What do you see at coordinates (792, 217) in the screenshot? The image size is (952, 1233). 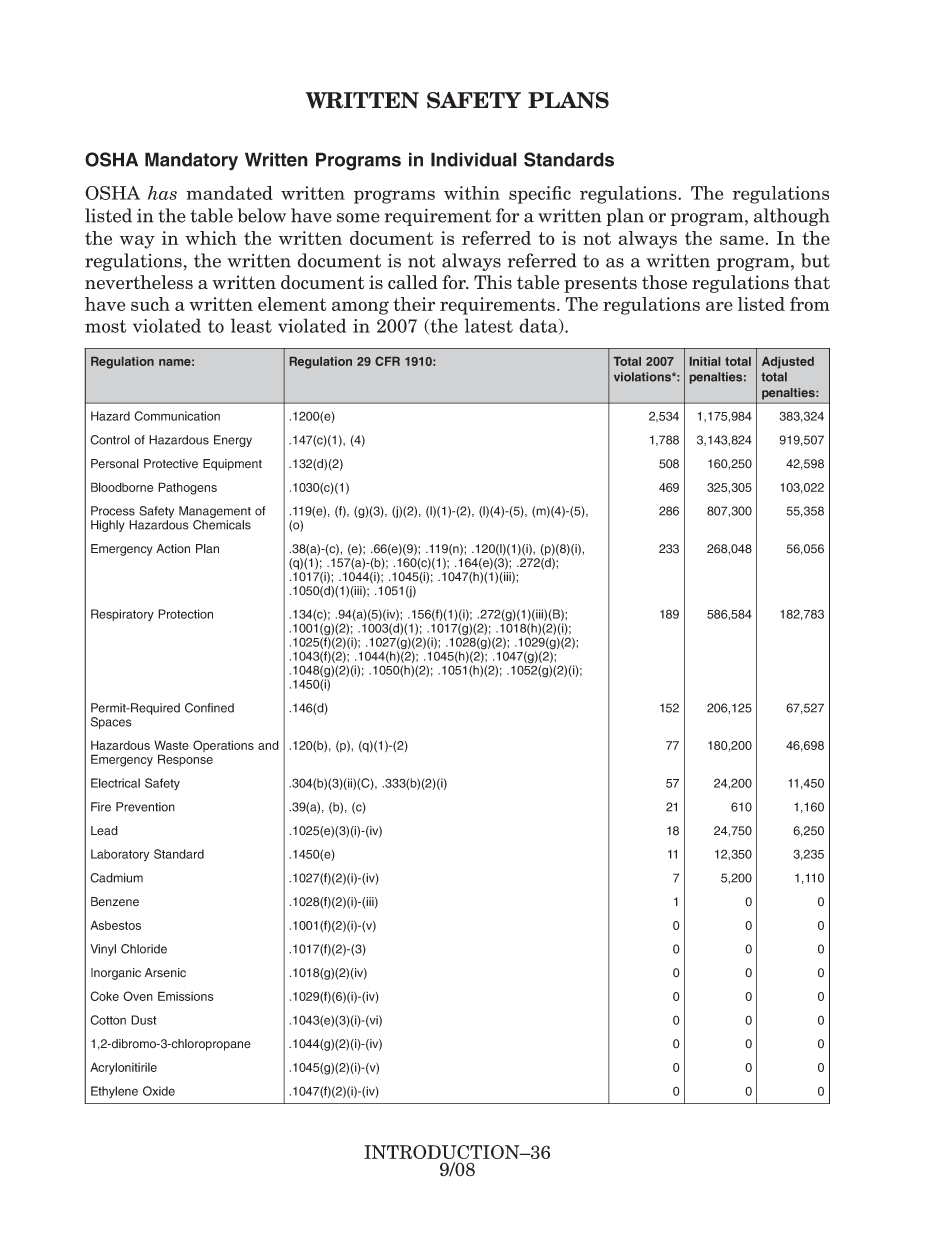 I see `although` at bounding box center [792, 217].
